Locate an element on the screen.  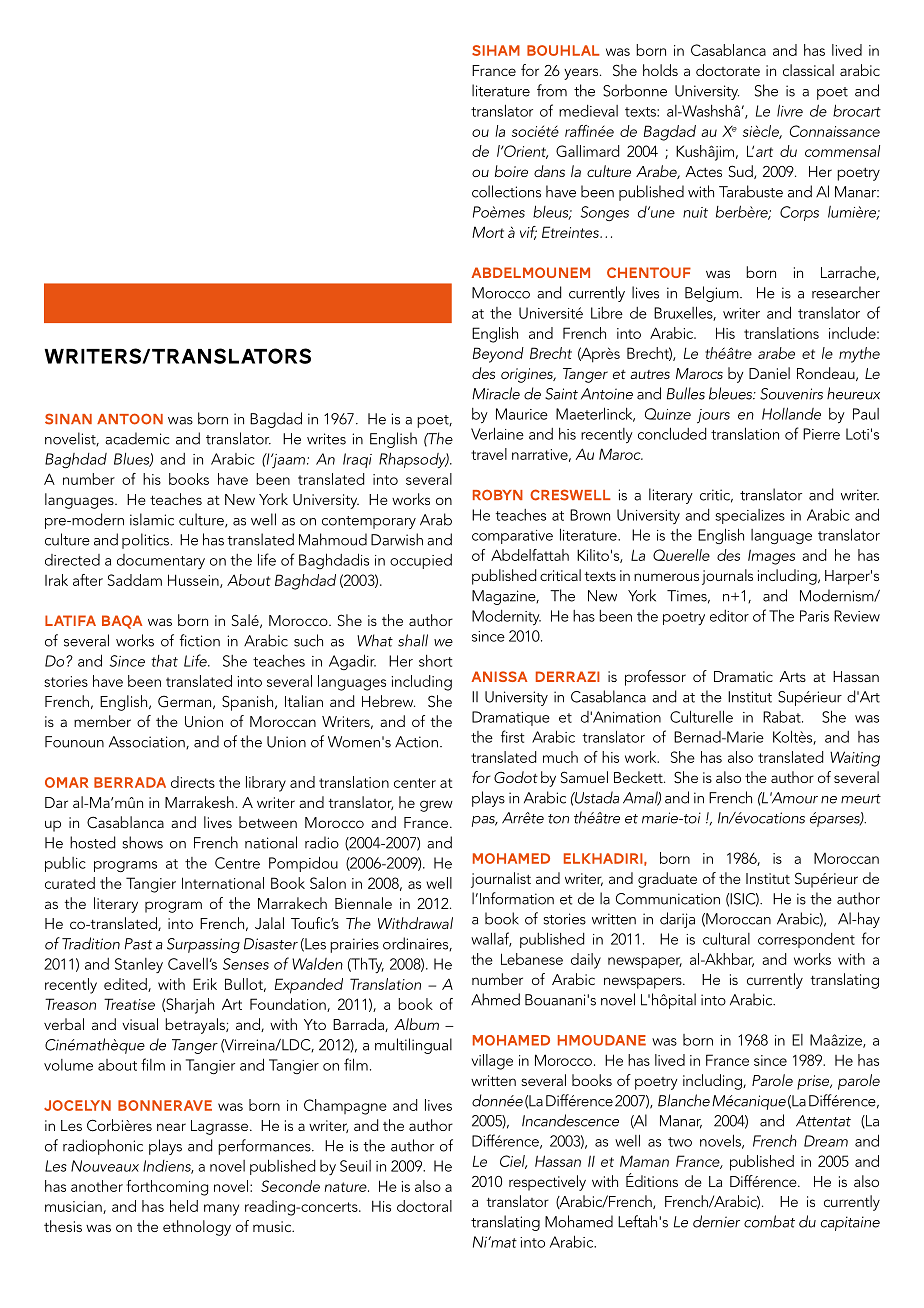
Past is located at coordinates (138, 944).
